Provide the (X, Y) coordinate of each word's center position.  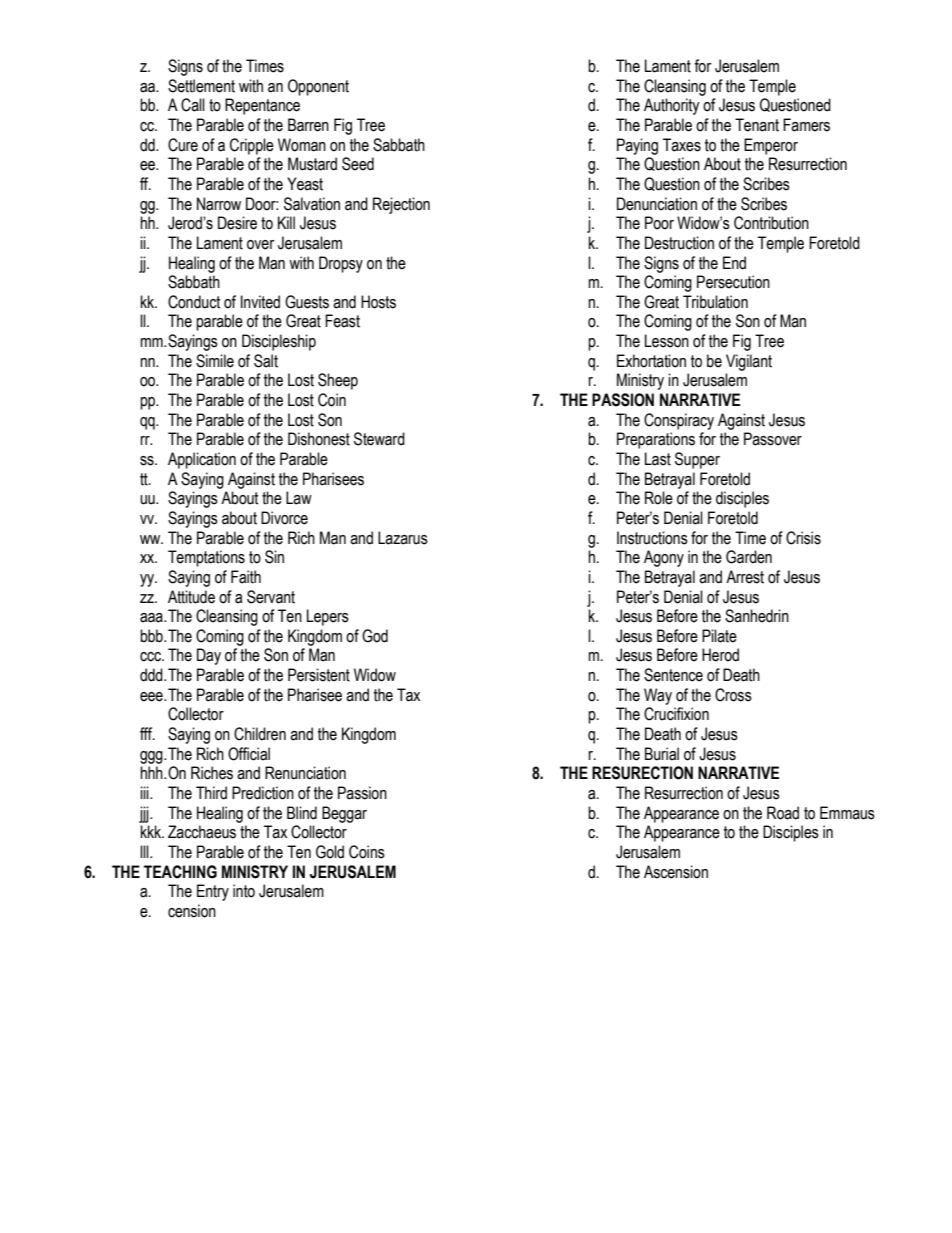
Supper (697, 460)
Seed (358, 164)
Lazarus (403, 538)
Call (193, 105)
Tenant (757, 125)
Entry (213, 892)
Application (202, 460)
